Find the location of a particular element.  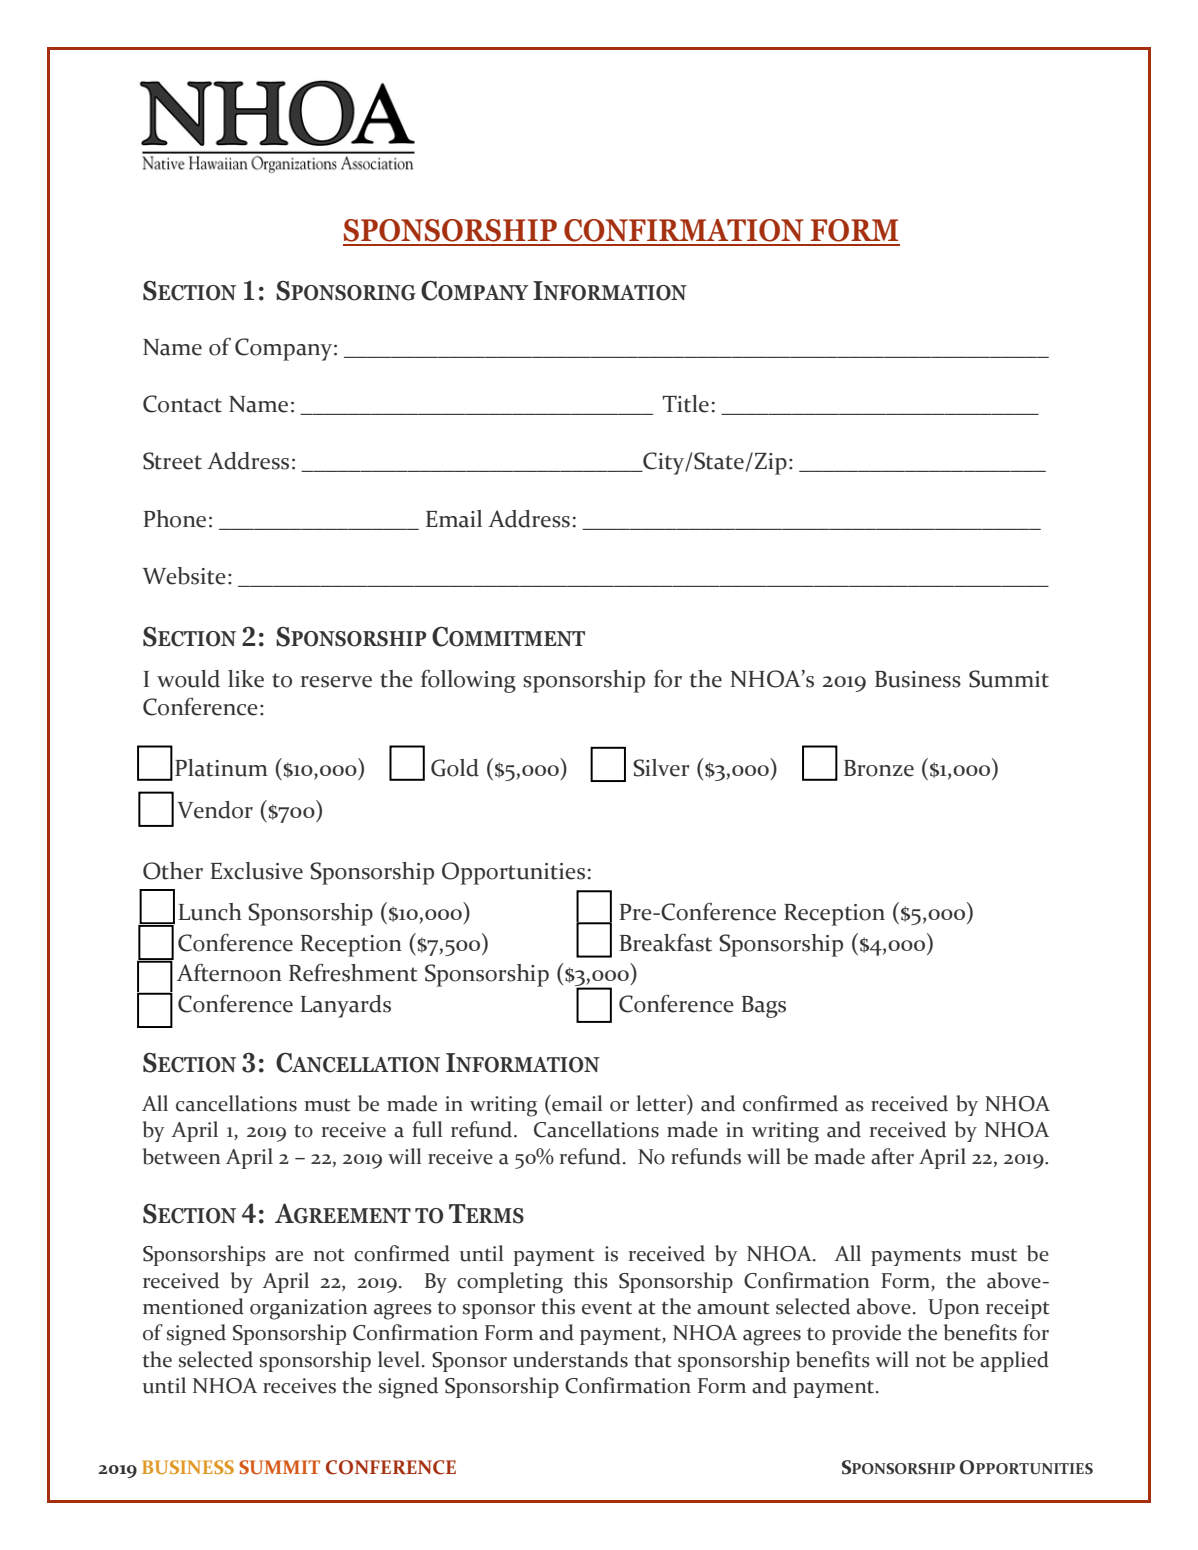

letter is located at coordinates (662, 1104).
